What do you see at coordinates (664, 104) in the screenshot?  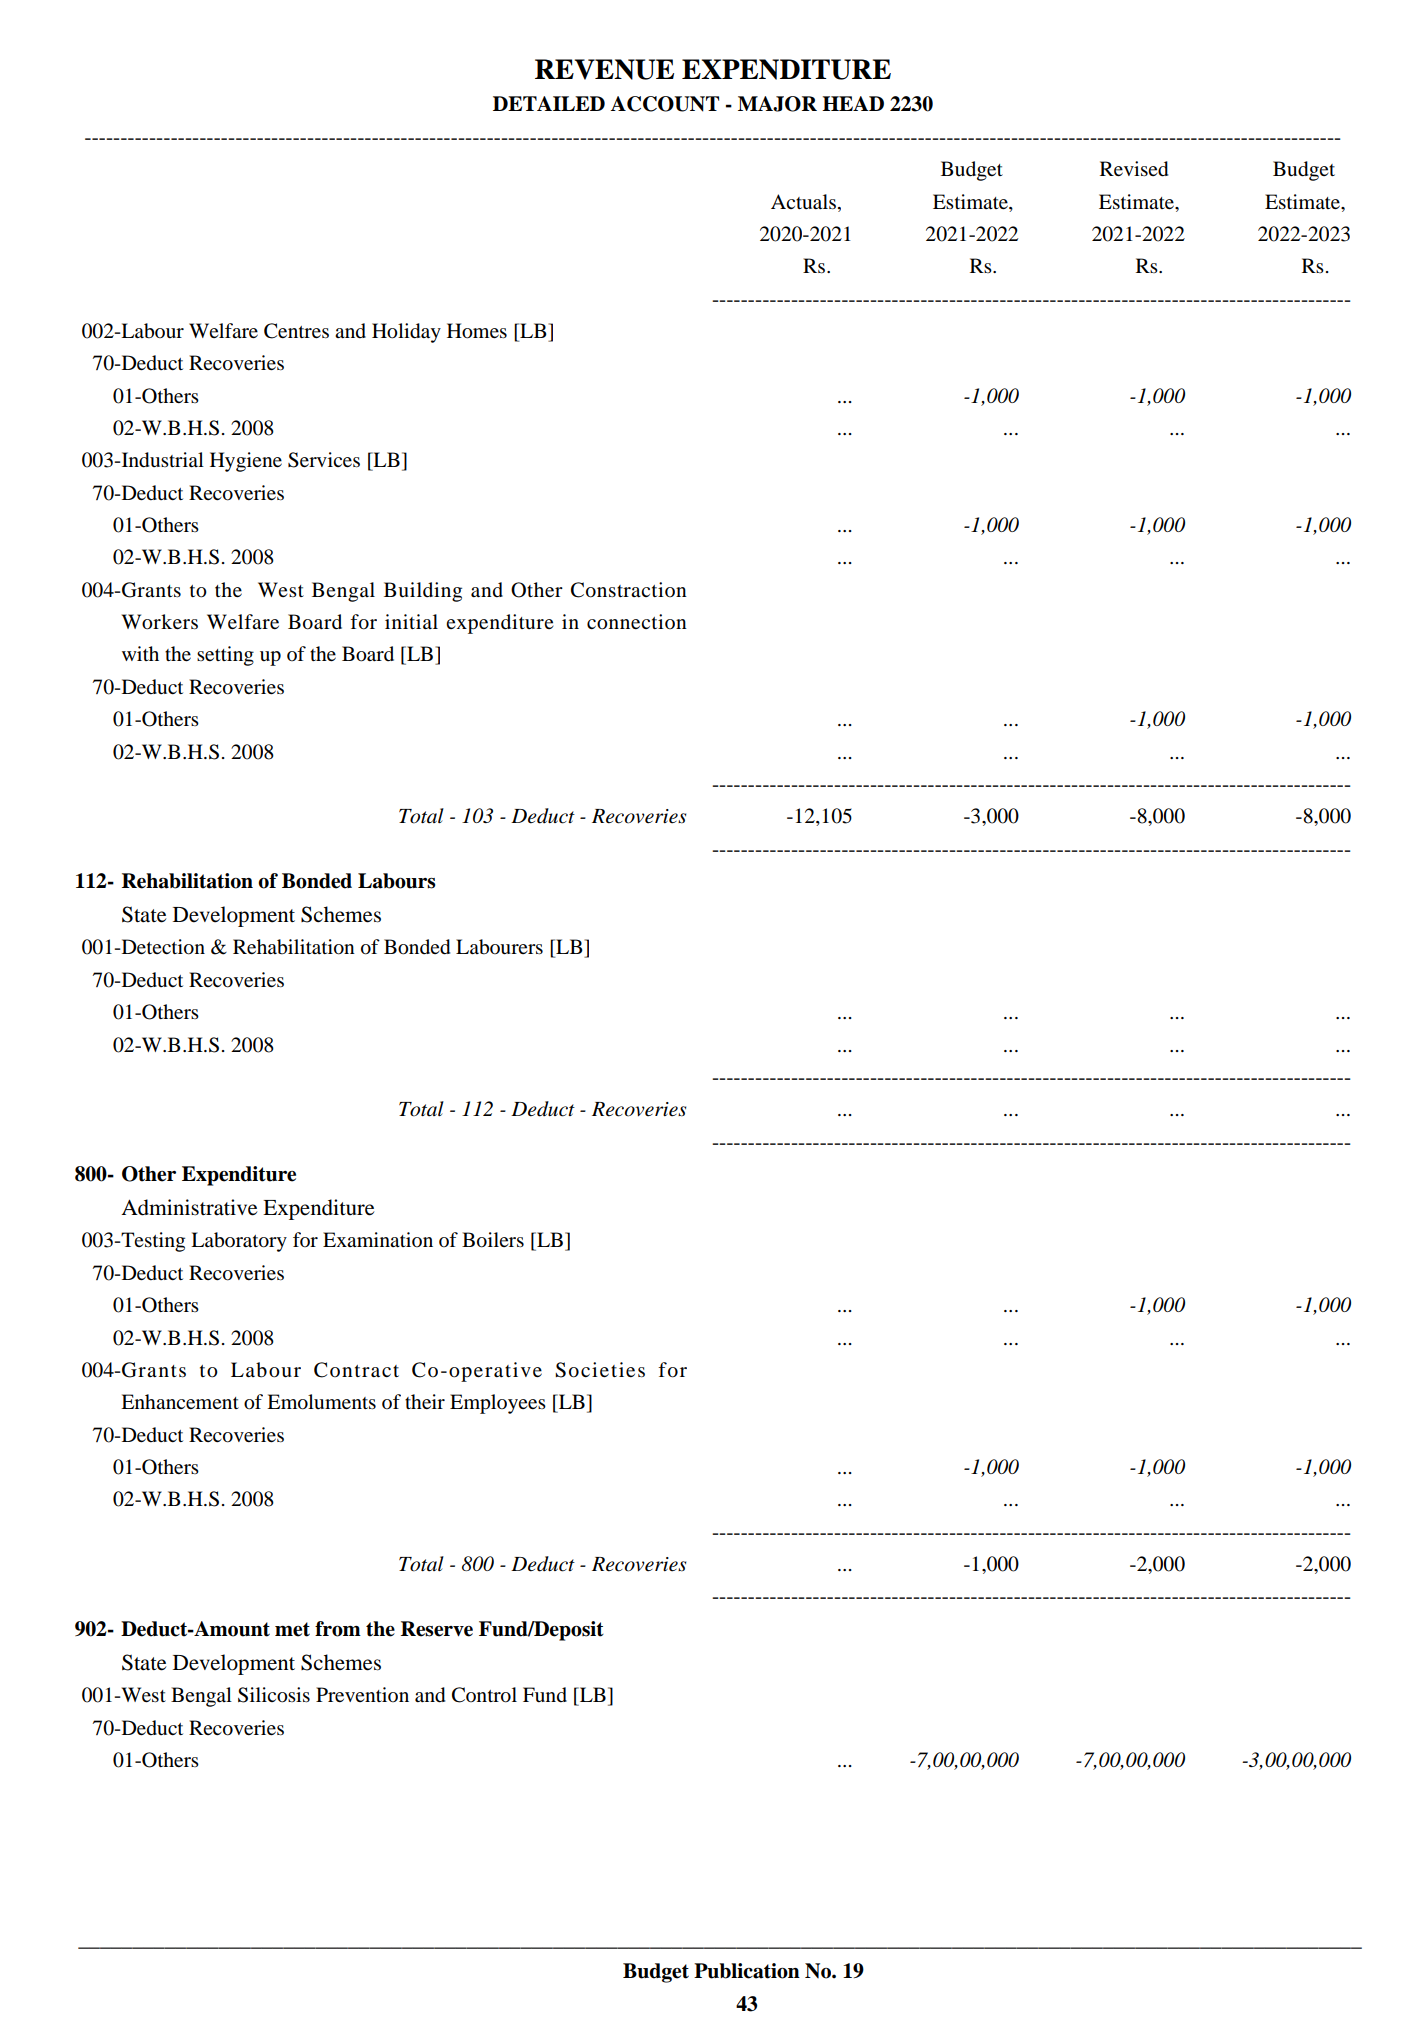 I see `ACCOUNT` at bounding box center [664, 104].
